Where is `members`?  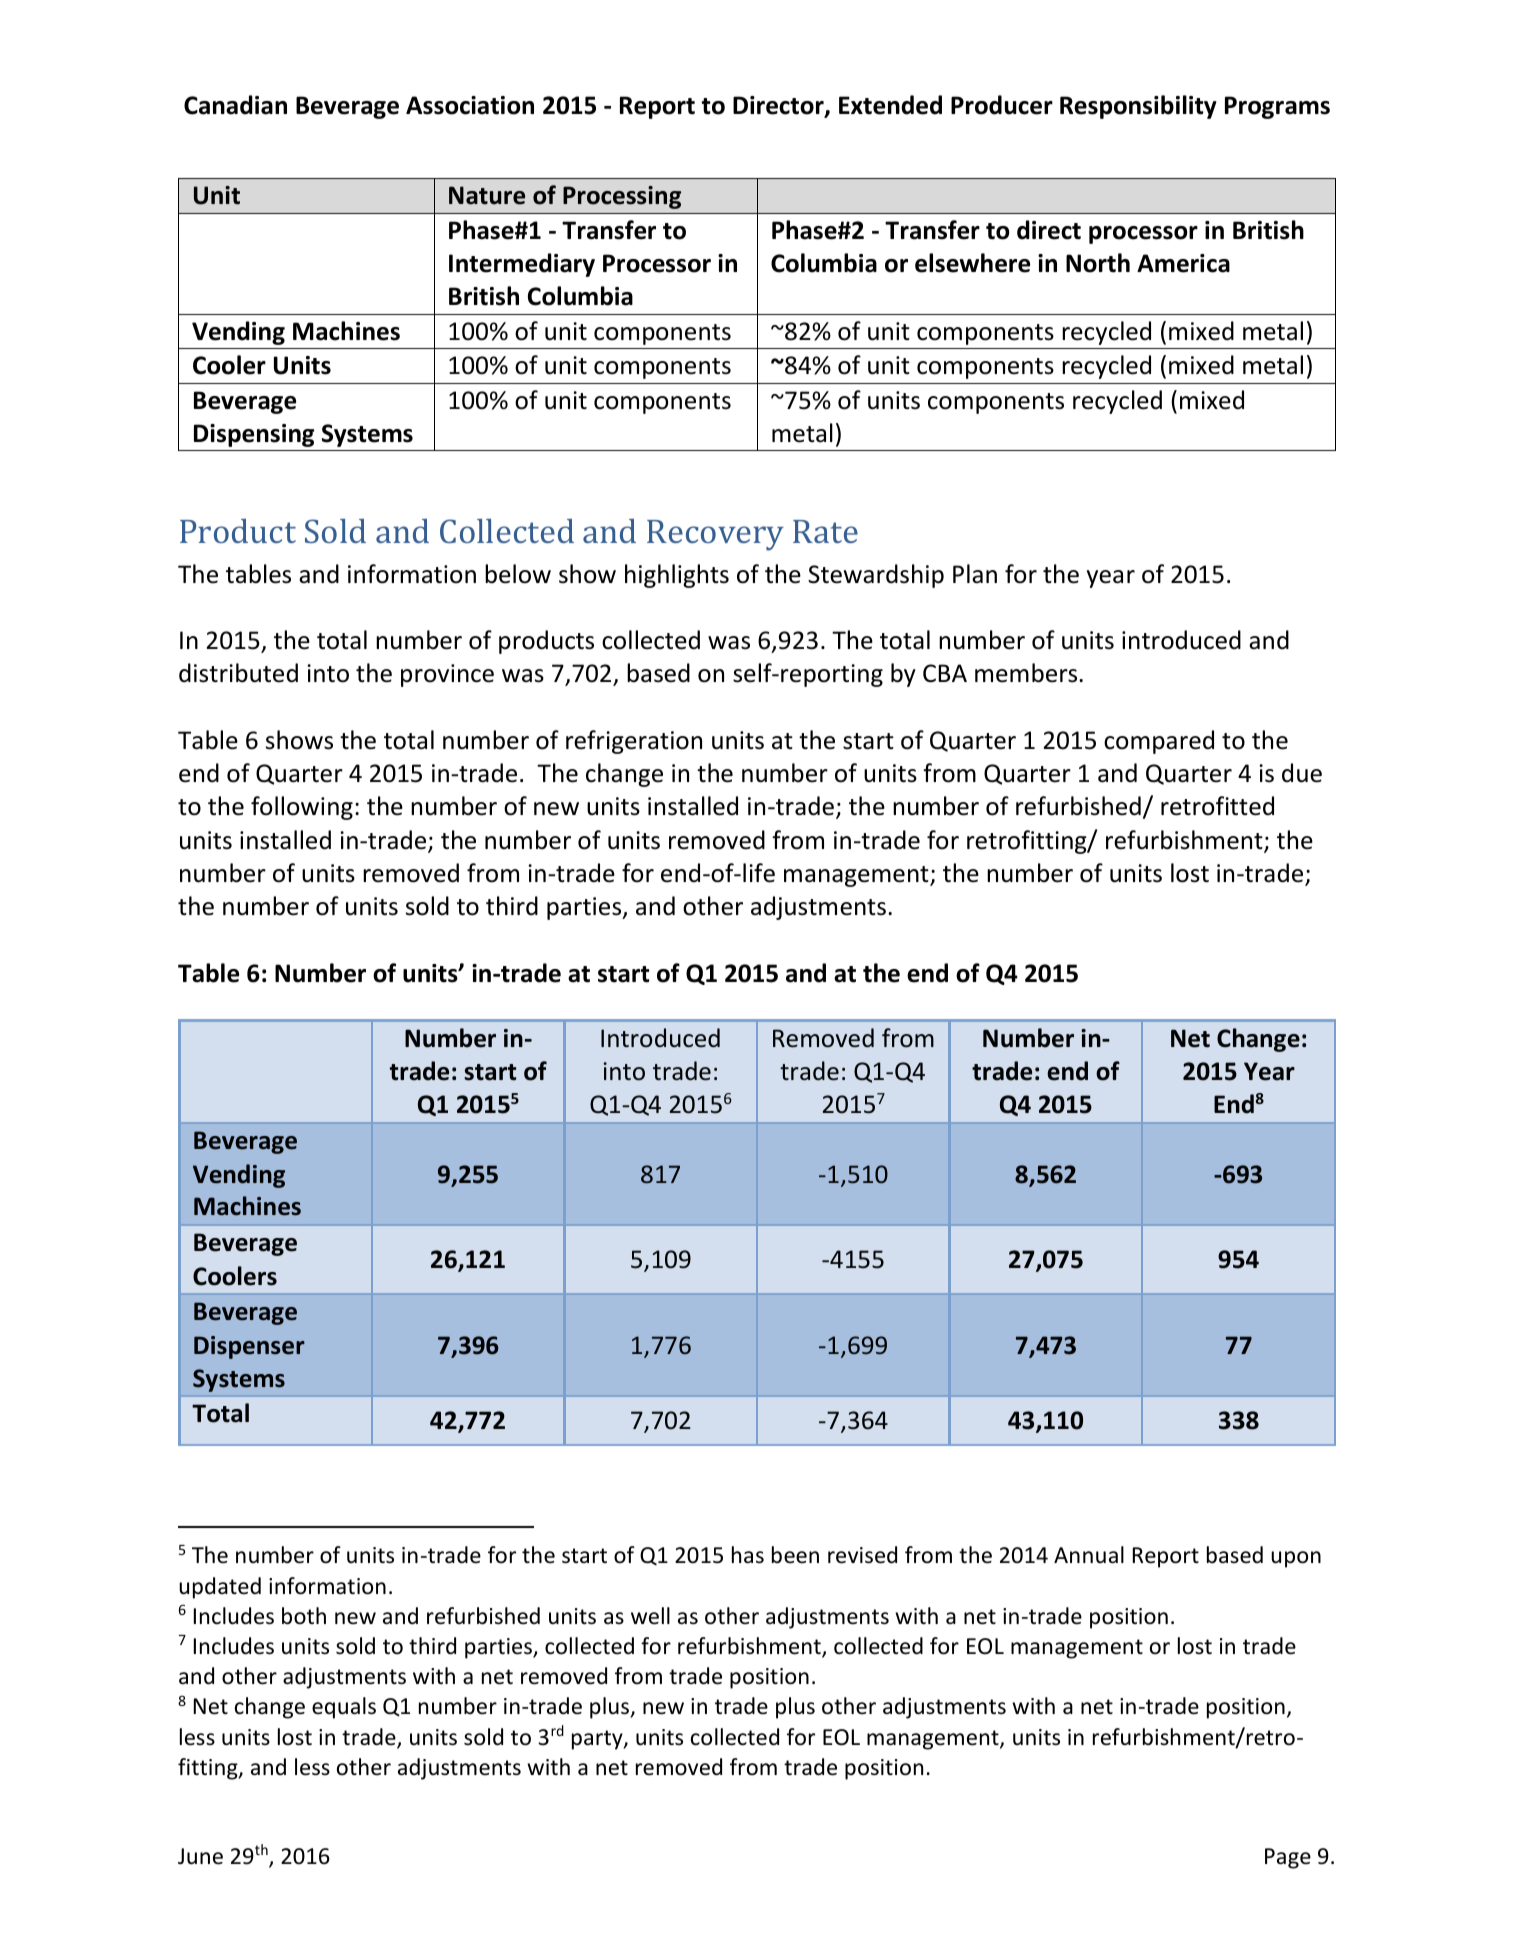 members is located at coordinates (1027, 673).
